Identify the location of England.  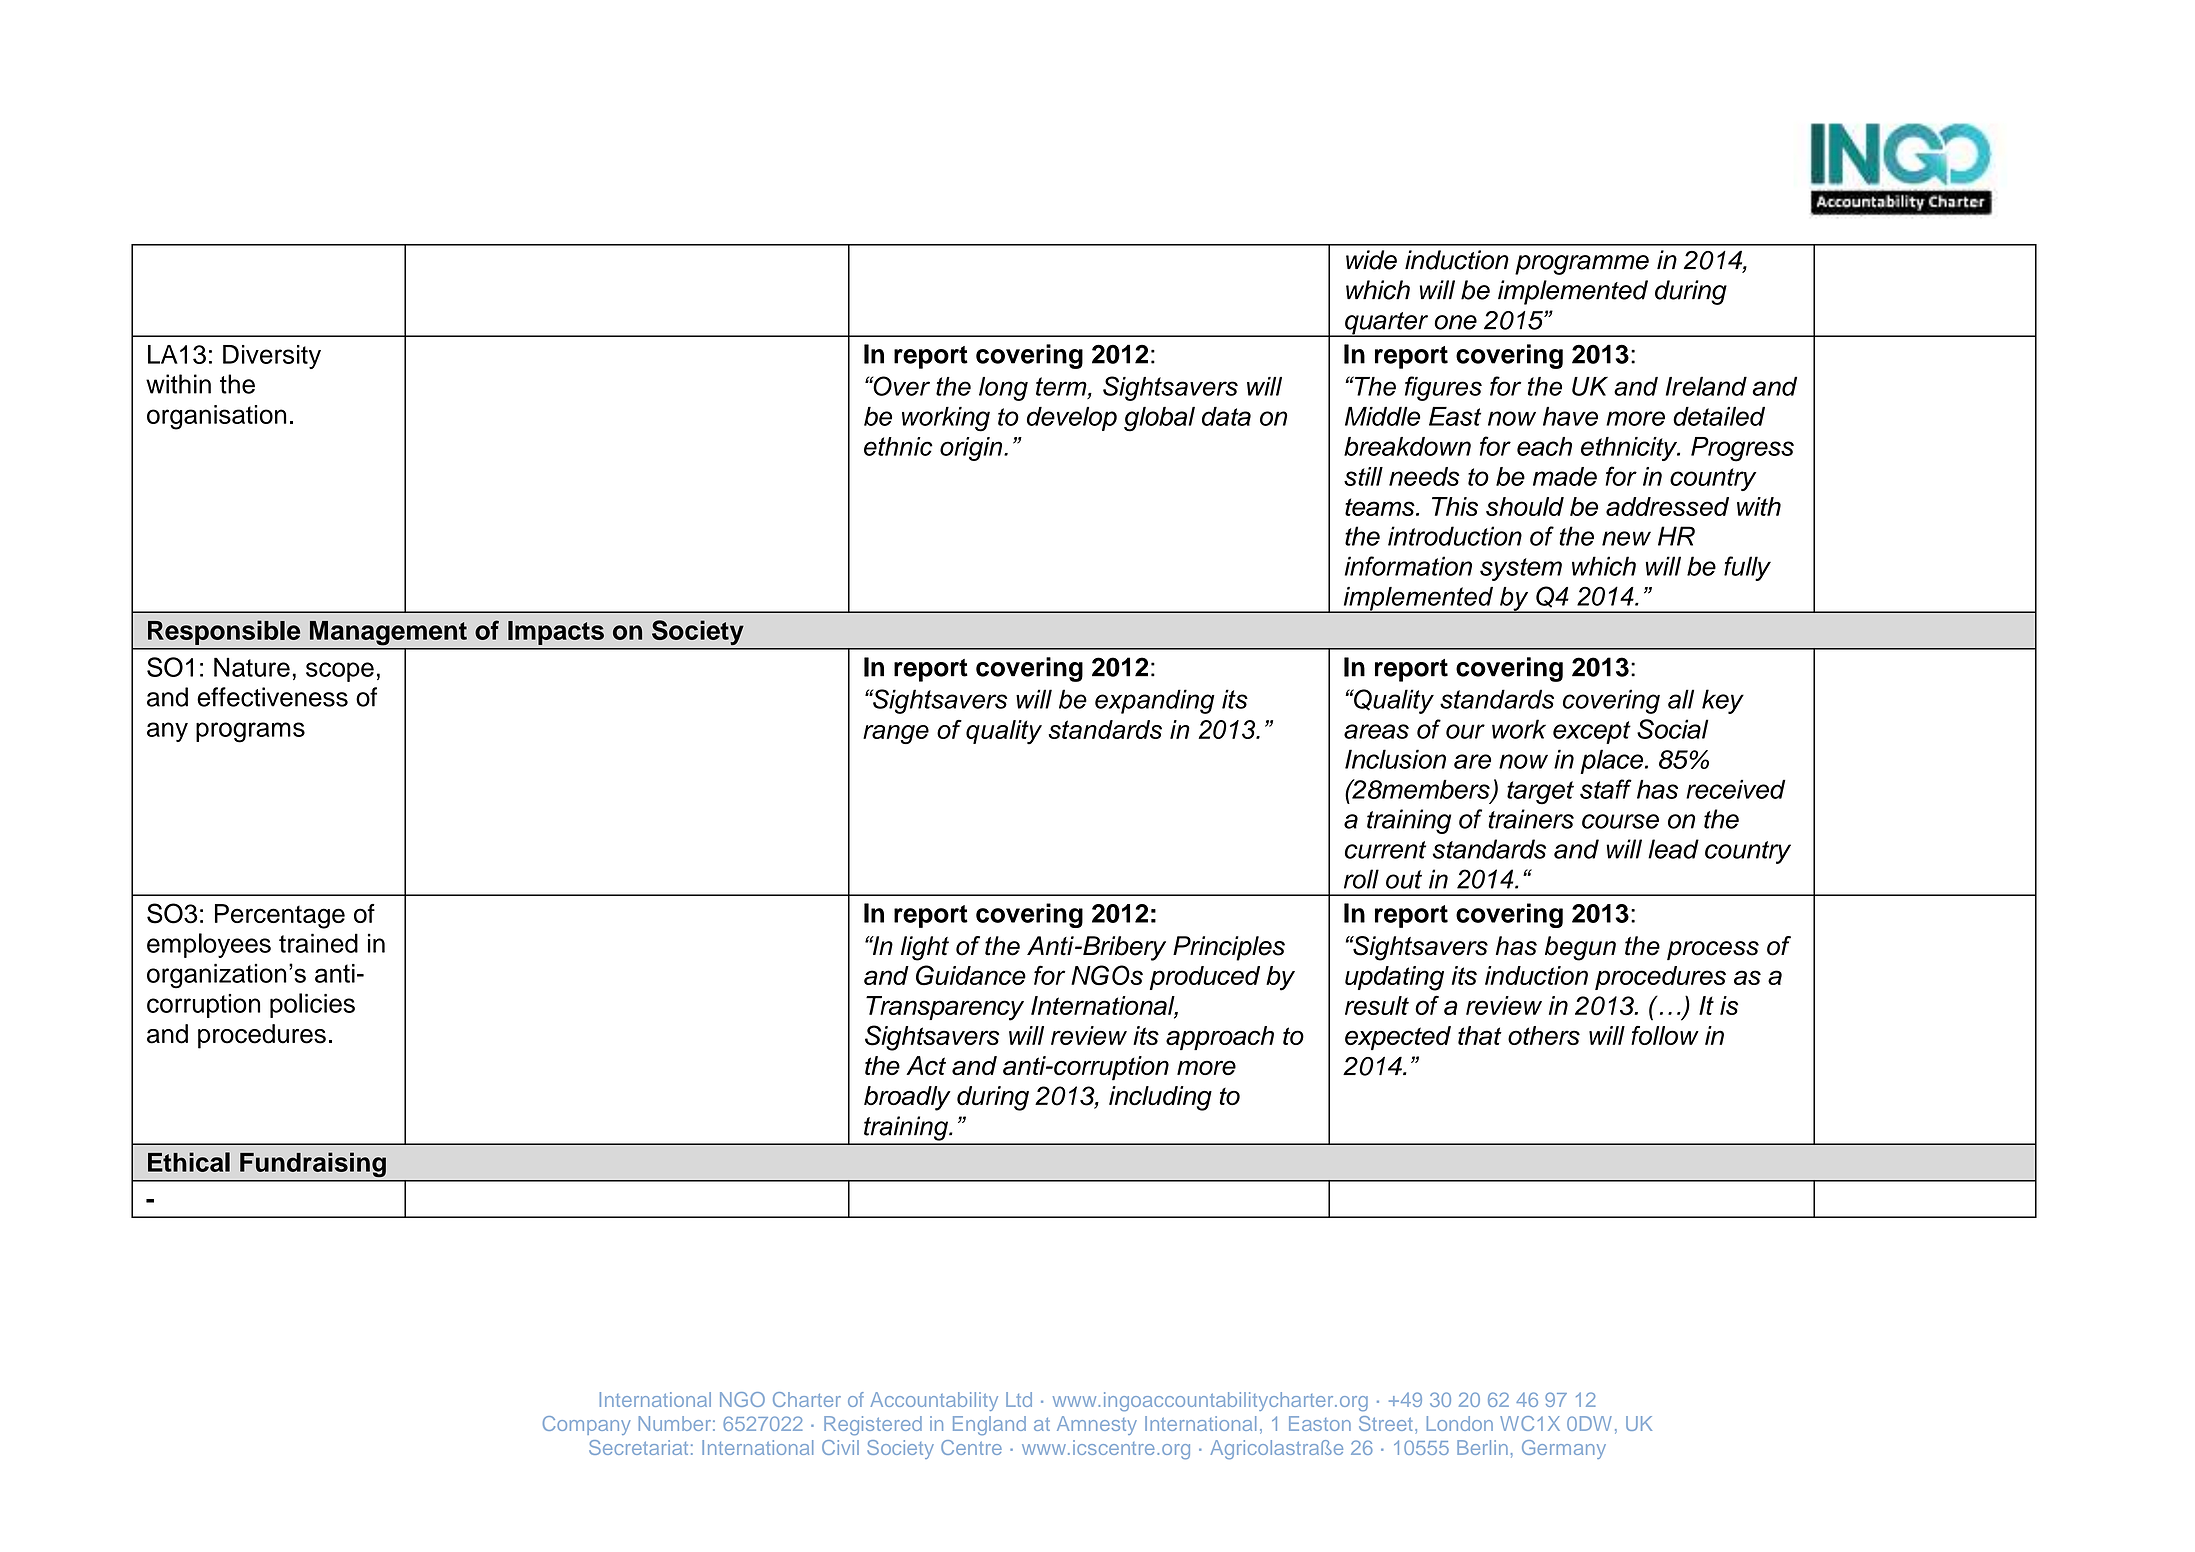
(989, 1425).
